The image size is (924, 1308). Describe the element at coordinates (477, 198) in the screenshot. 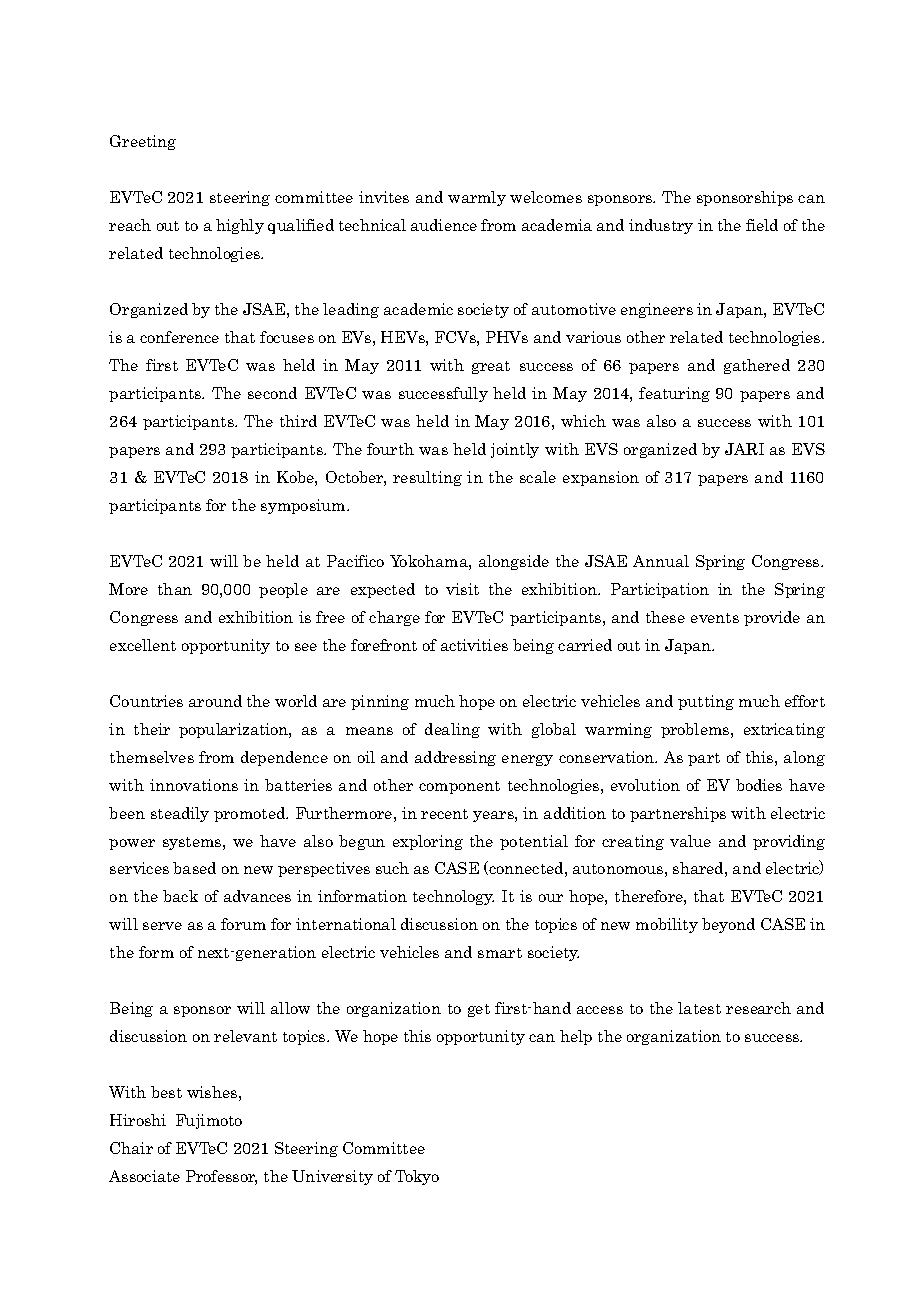

I see `warmly` at that location.
